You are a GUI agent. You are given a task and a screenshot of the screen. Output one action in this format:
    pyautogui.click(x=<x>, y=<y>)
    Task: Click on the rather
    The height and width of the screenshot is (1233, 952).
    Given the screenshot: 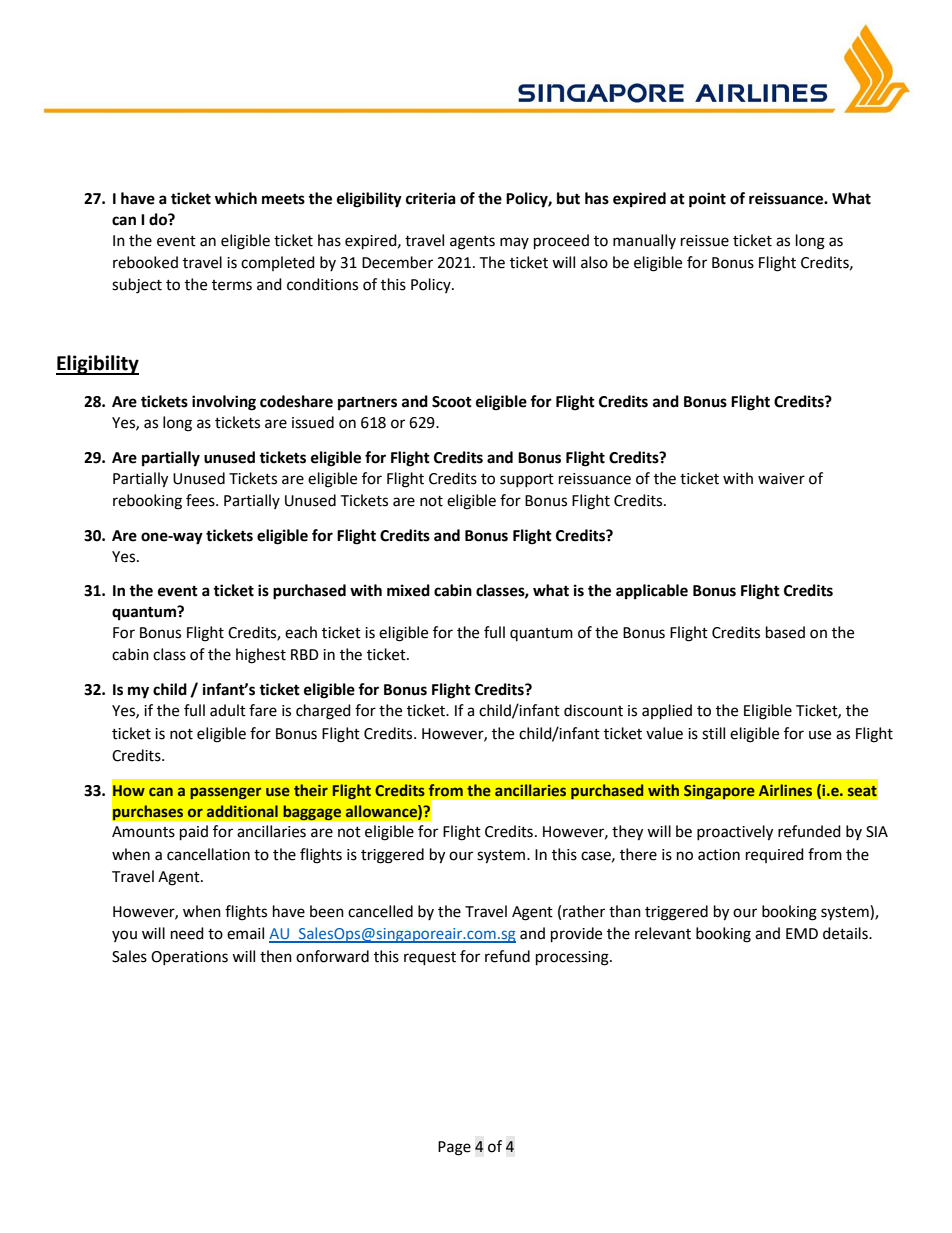 What is the action you would take?
    pyautogui.click(x=584, y=911)
